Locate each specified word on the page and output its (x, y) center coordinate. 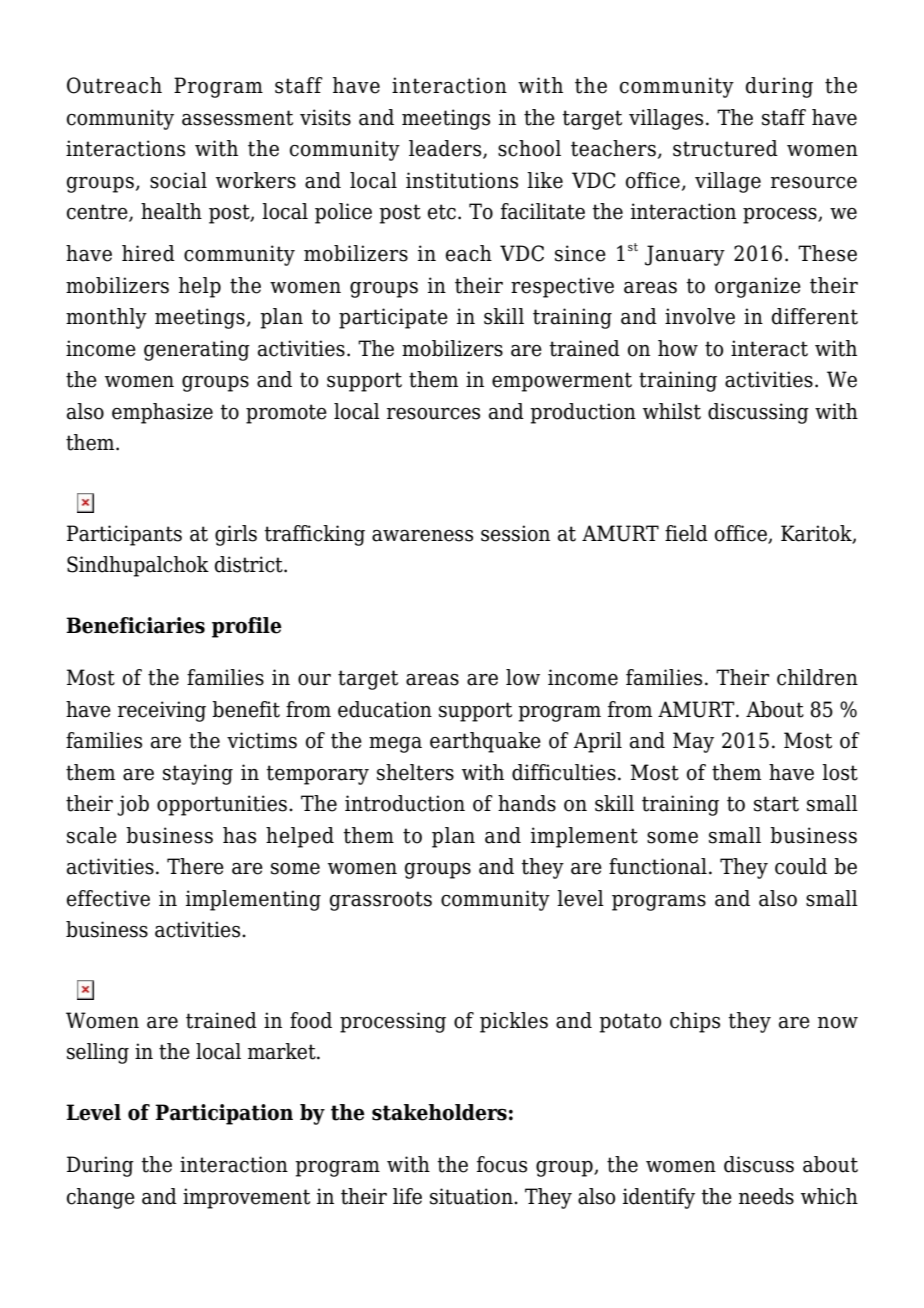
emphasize (162, 413)
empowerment (562, 382)
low (523, 677)
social (178, 180)
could (801, 866)
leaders (446, 149)
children (817, 677)
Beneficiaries (135, 625)
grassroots (381, 901)
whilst (672, 411)
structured (725, 148)
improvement (246, 1198)
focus (502, 1164)
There (195, 866)
